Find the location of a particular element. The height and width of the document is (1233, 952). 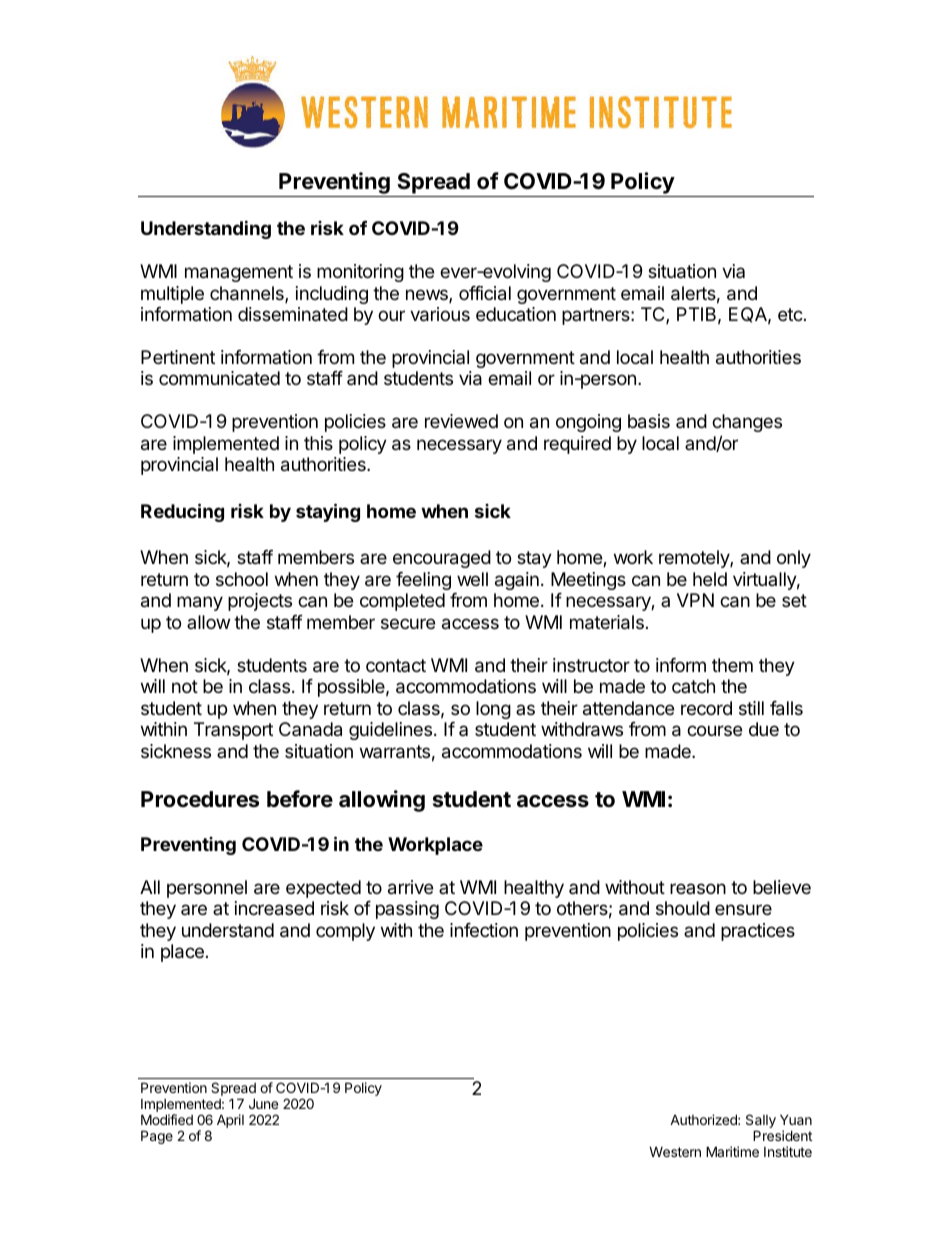

record is located at coordinates (706, 708).
